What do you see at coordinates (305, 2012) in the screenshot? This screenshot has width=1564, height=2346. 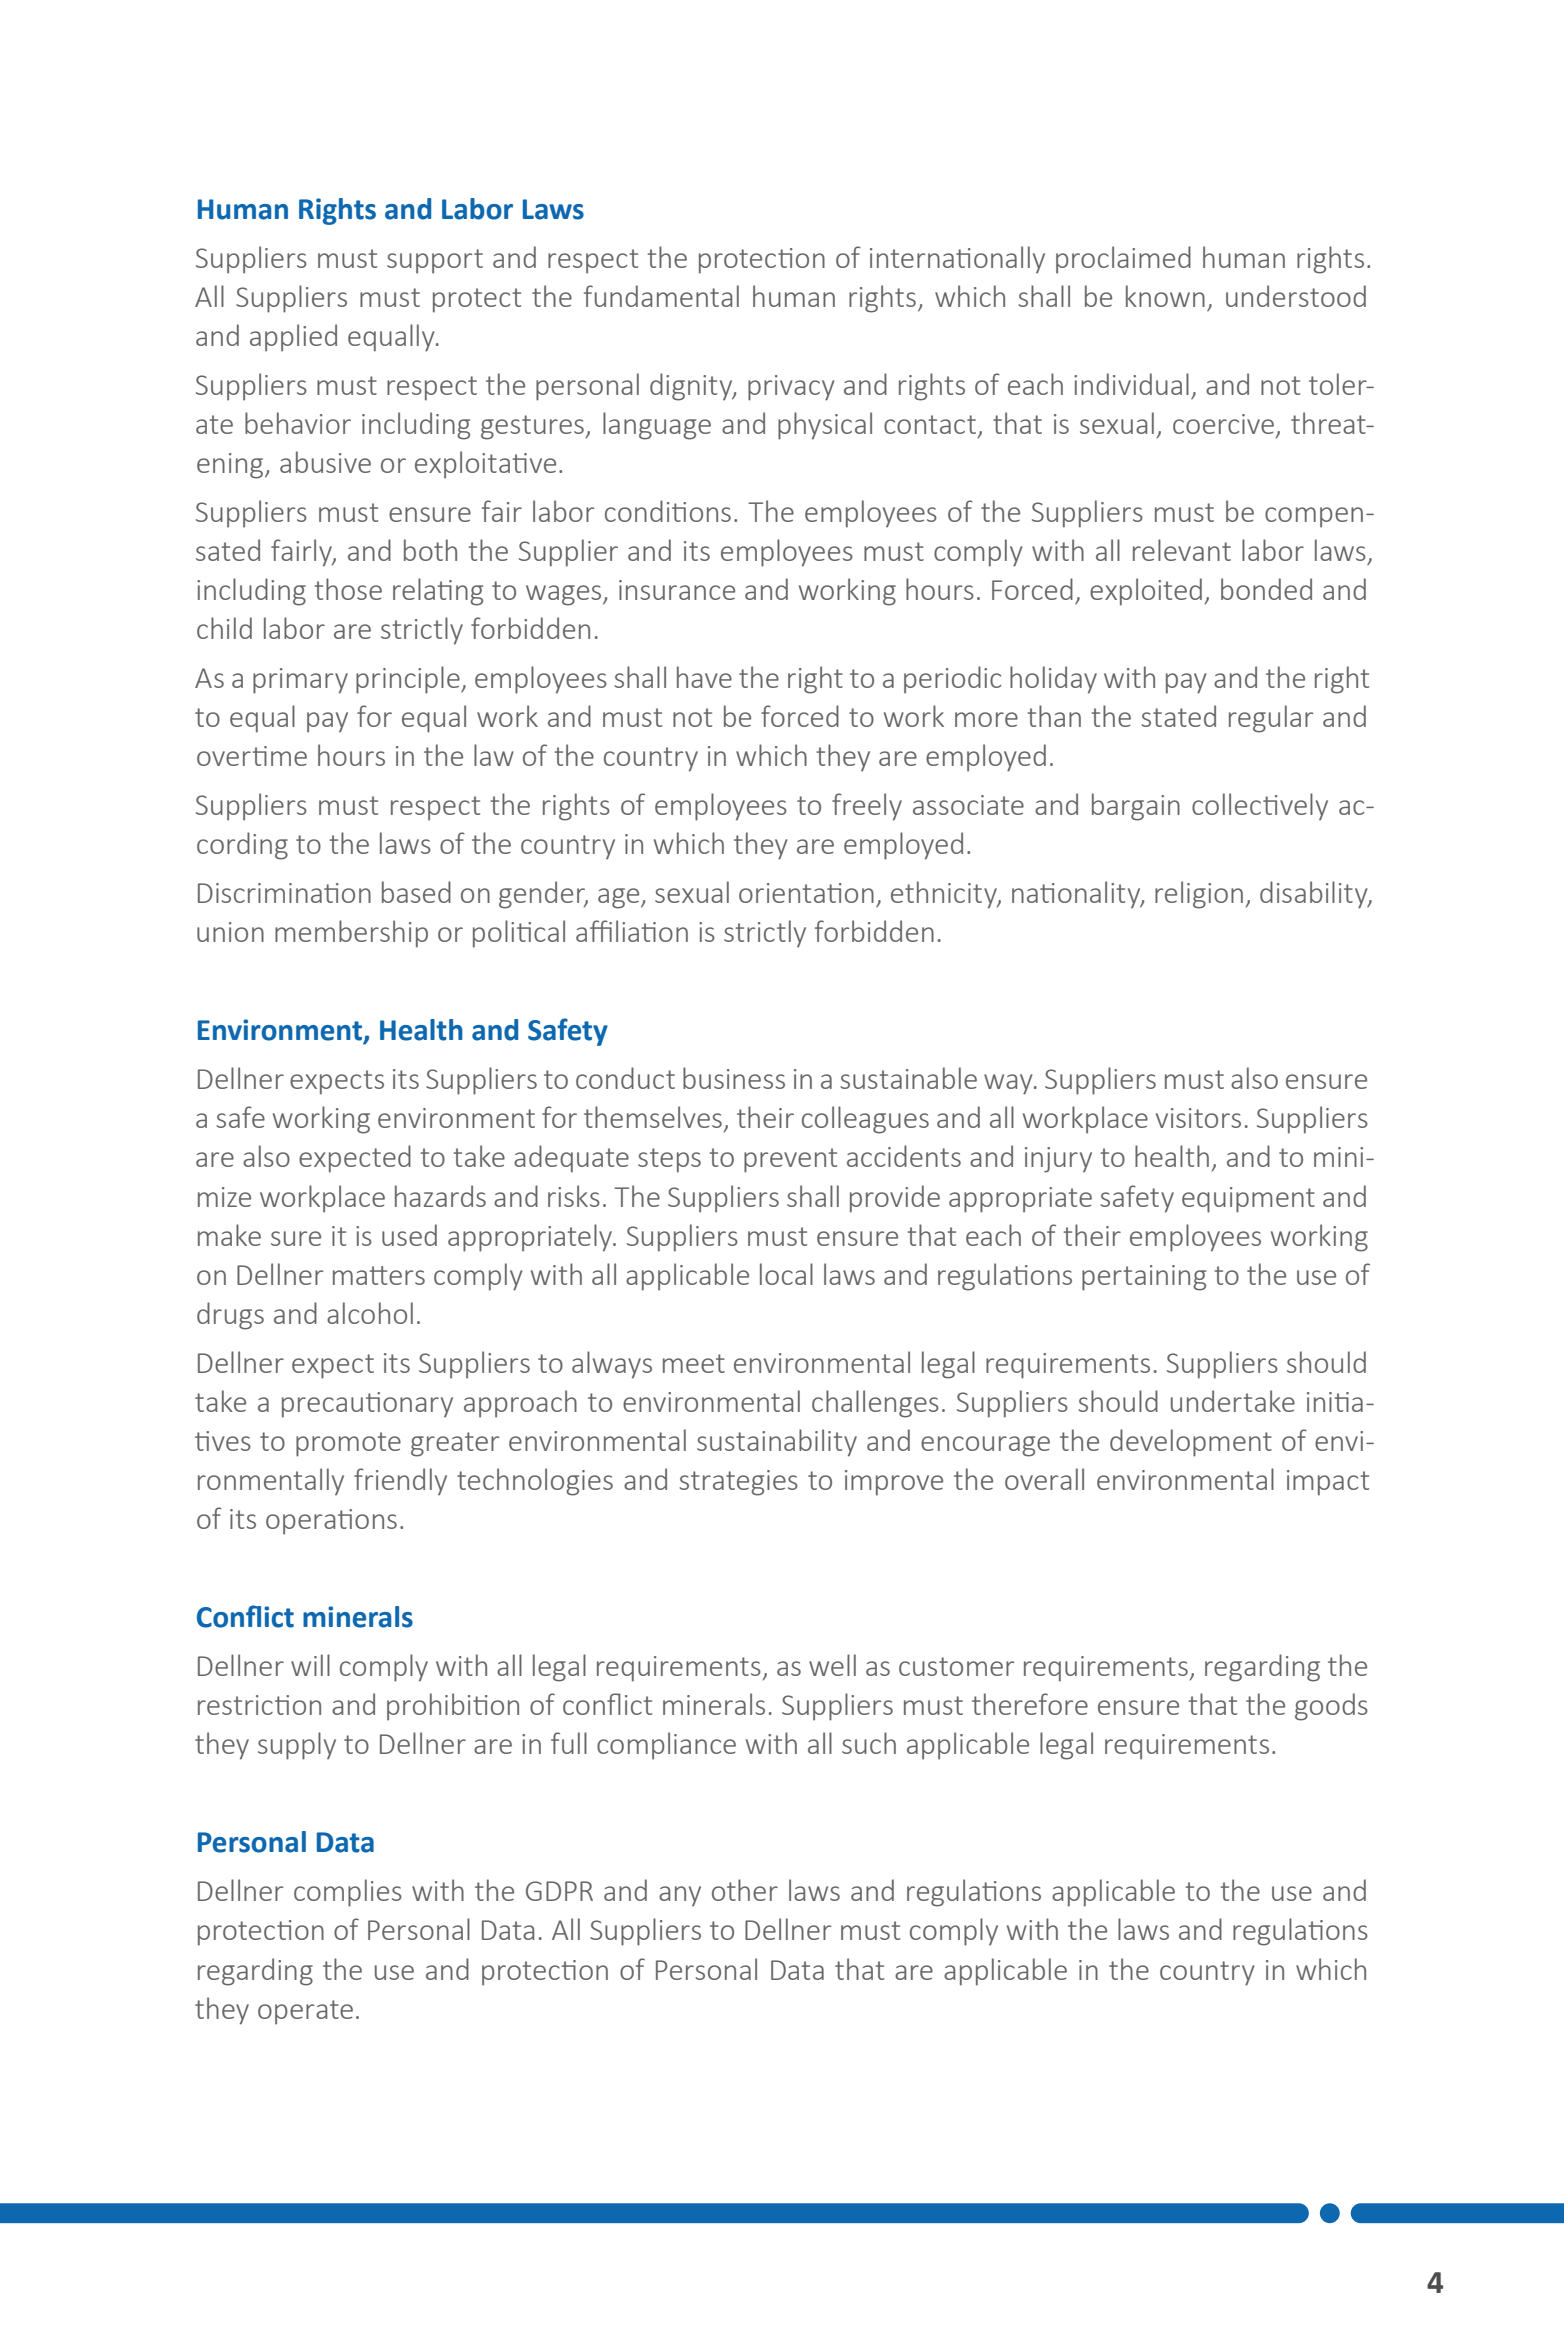 I see `operate` at bounding box center [305, 2012].
